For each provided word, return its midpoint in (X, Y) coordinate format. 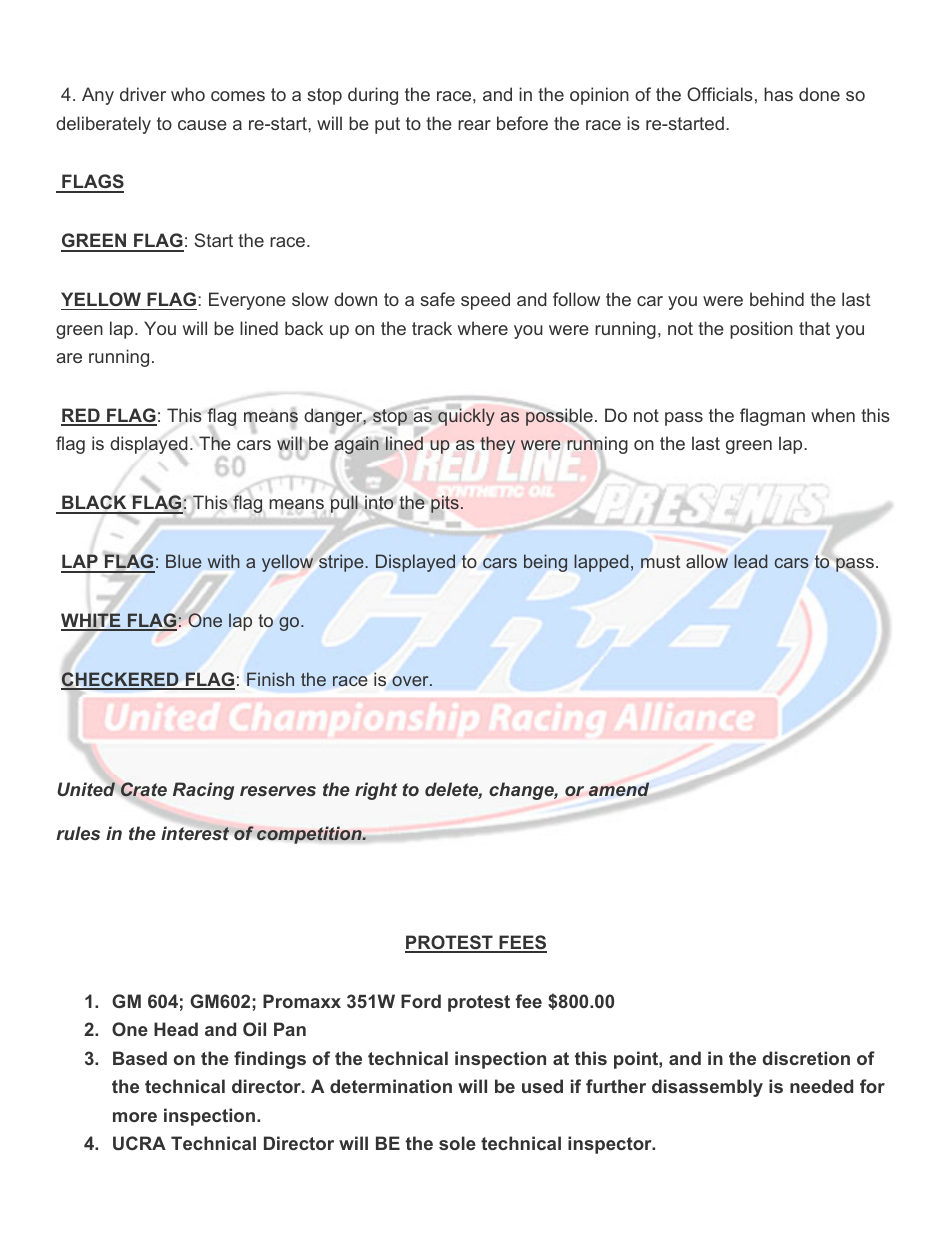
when (833, 415)
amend (619, 789)
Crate (144, 789)
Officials (720, 94)
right (376, 791)
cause (202, 125)
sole (457, 1143)
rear (474, 125)
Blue (184, 561)
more (135, 1117)
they (497, 445)
